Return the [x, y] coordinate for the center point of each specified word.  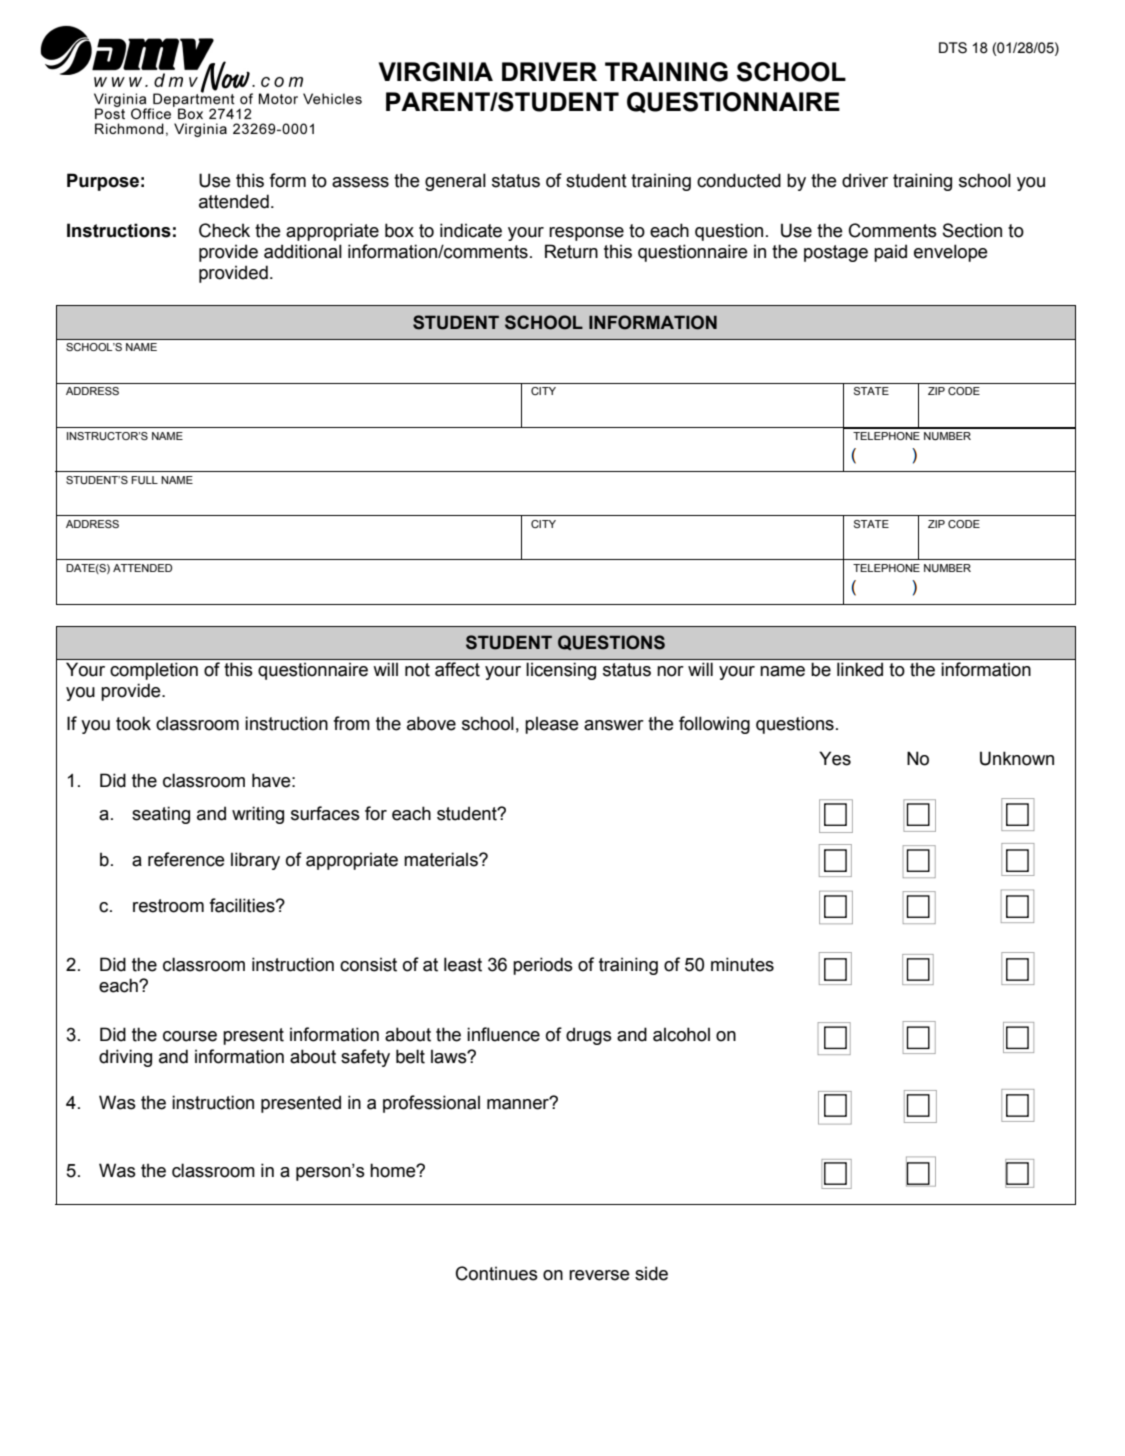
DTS [953, 48]
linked [860, 669]
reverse [599, 1275]
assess [360, 182]
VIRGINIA [436, 72]
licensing [561, 671]
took [133, 723]
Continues [497, 1273]
